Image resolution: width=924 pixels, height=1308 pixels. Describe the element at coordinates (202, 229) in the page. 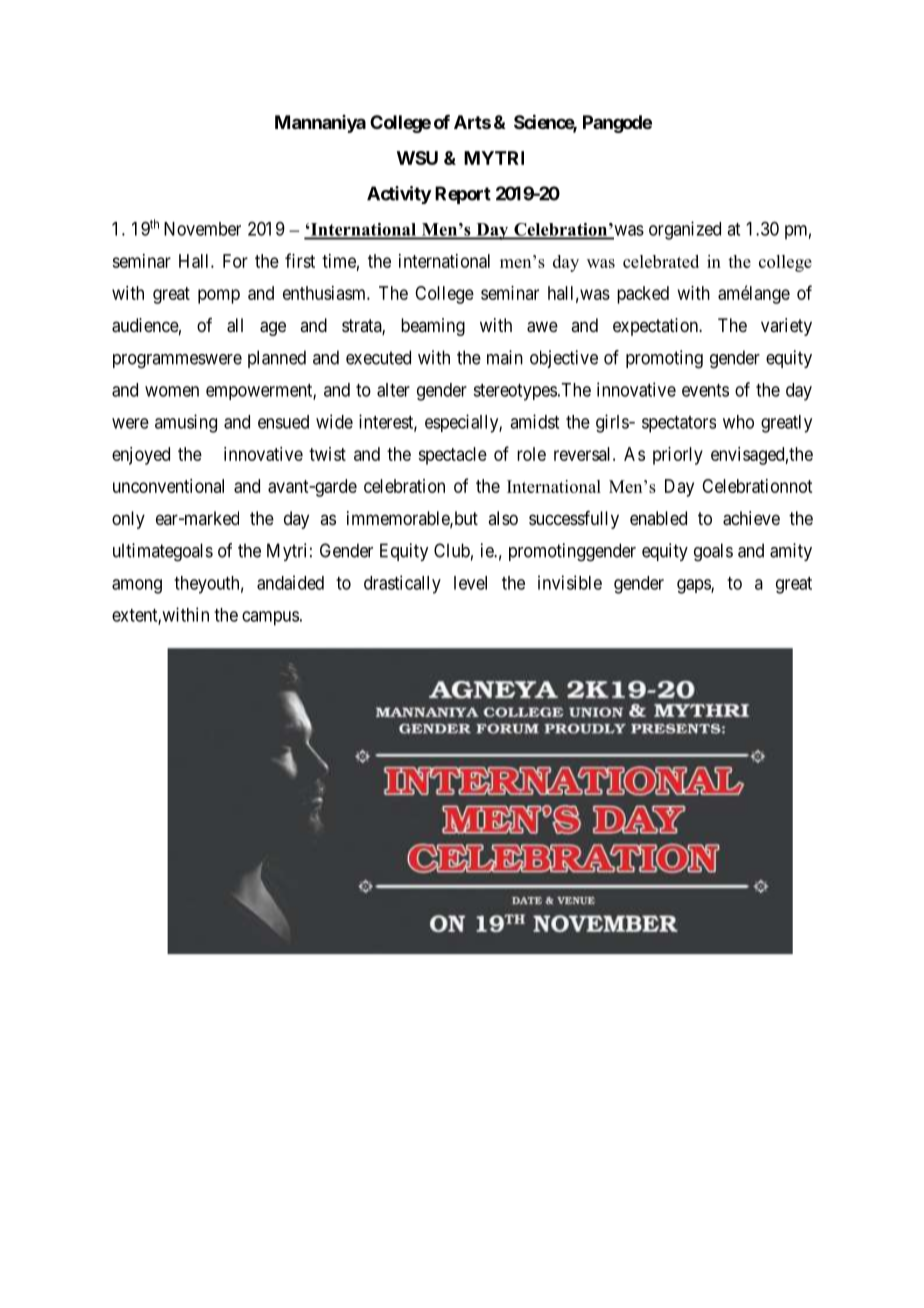

I see `November` at that location.
